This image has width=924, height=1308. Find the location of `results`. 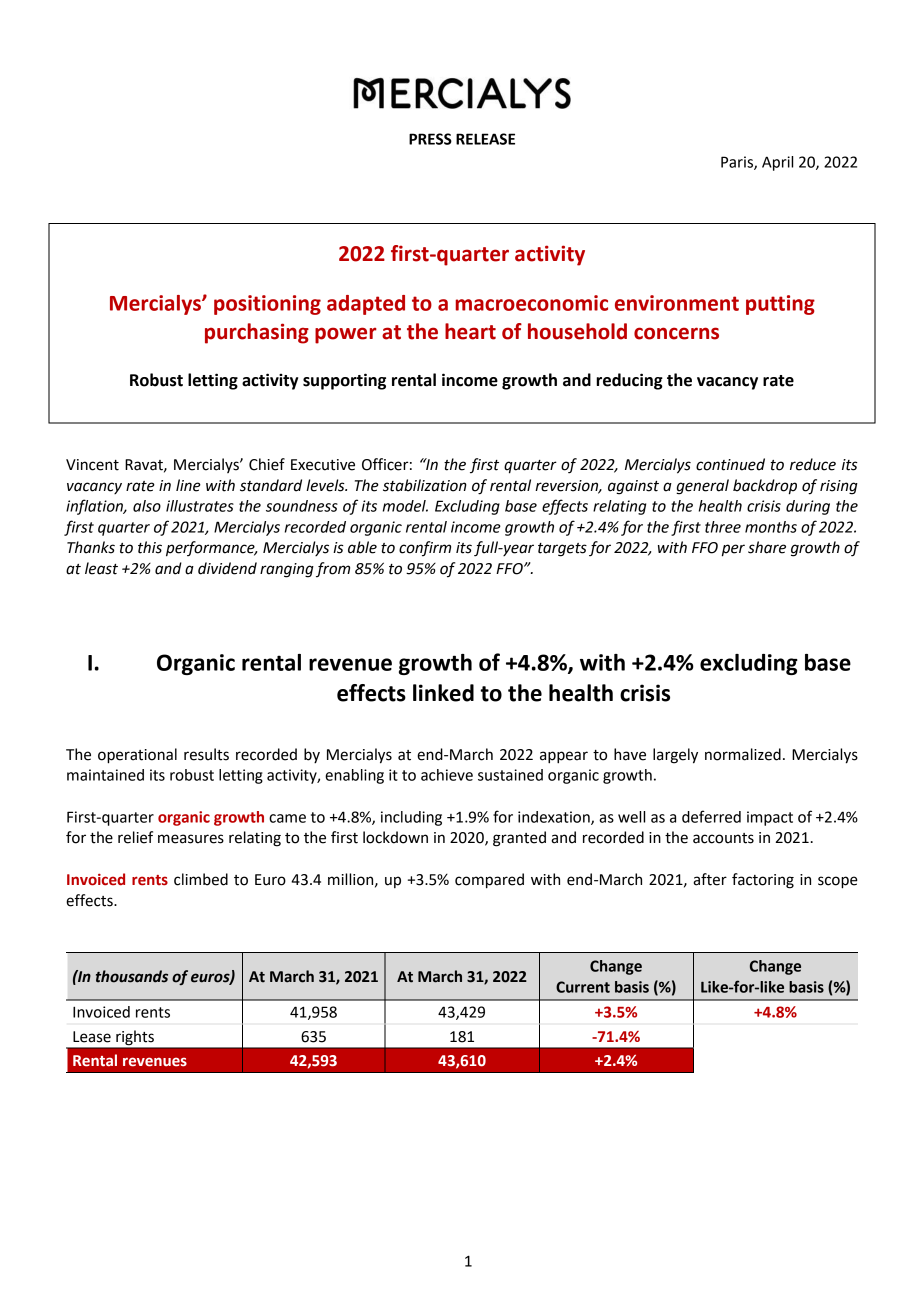

results is located at coordinates (206, 754).
